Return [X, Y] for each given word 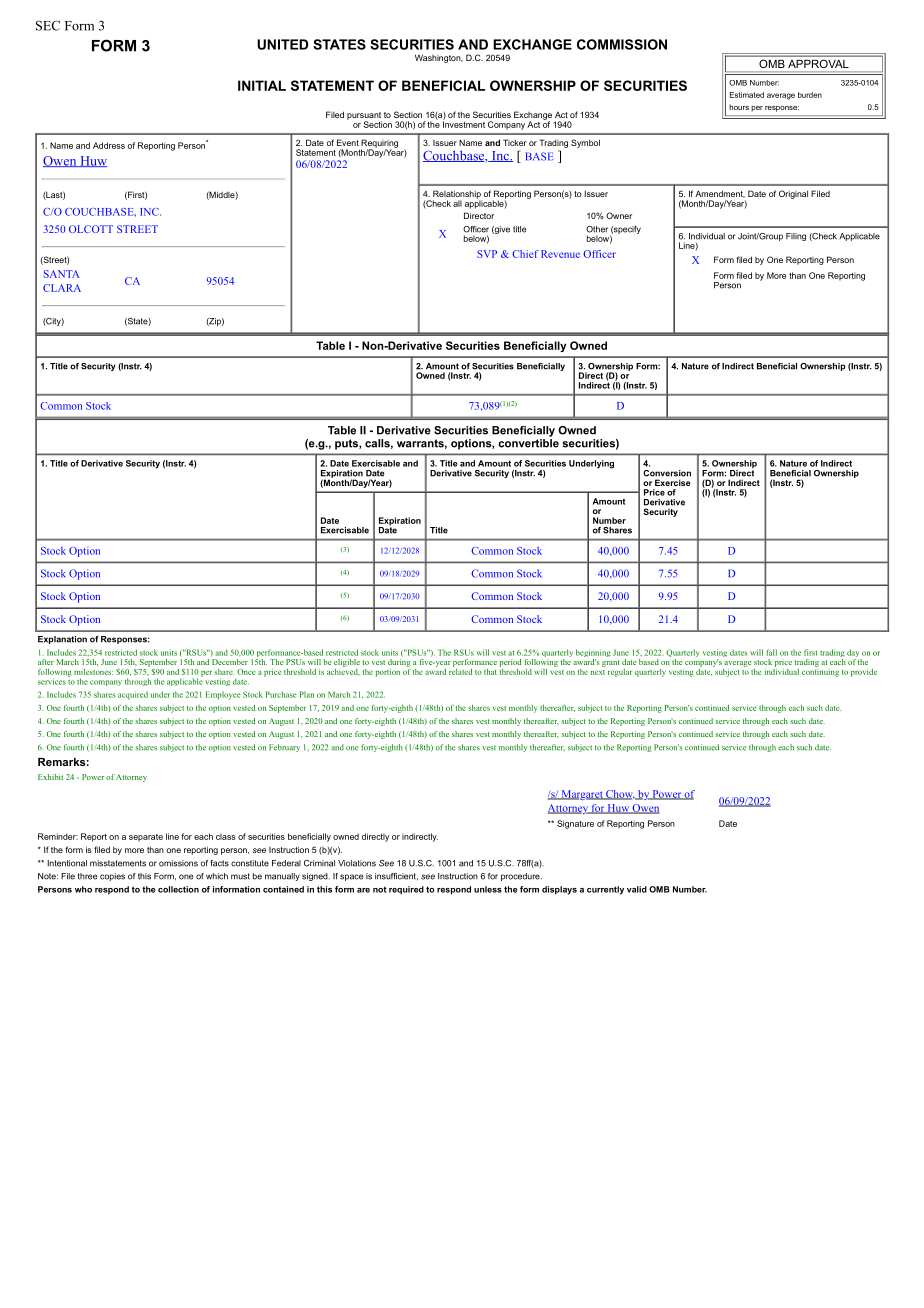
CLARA [62, 288]
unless [488, 889]
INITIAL [262, 85]
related [460, 670]
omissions [178, 863]
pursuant [364, 117]
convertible [528, 443]
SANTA [62, 274]
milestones [93, 672]
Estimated [747, 95]
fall [771, 652]
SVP [487, 254]
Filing [796, 237]
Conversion [667, 473]
